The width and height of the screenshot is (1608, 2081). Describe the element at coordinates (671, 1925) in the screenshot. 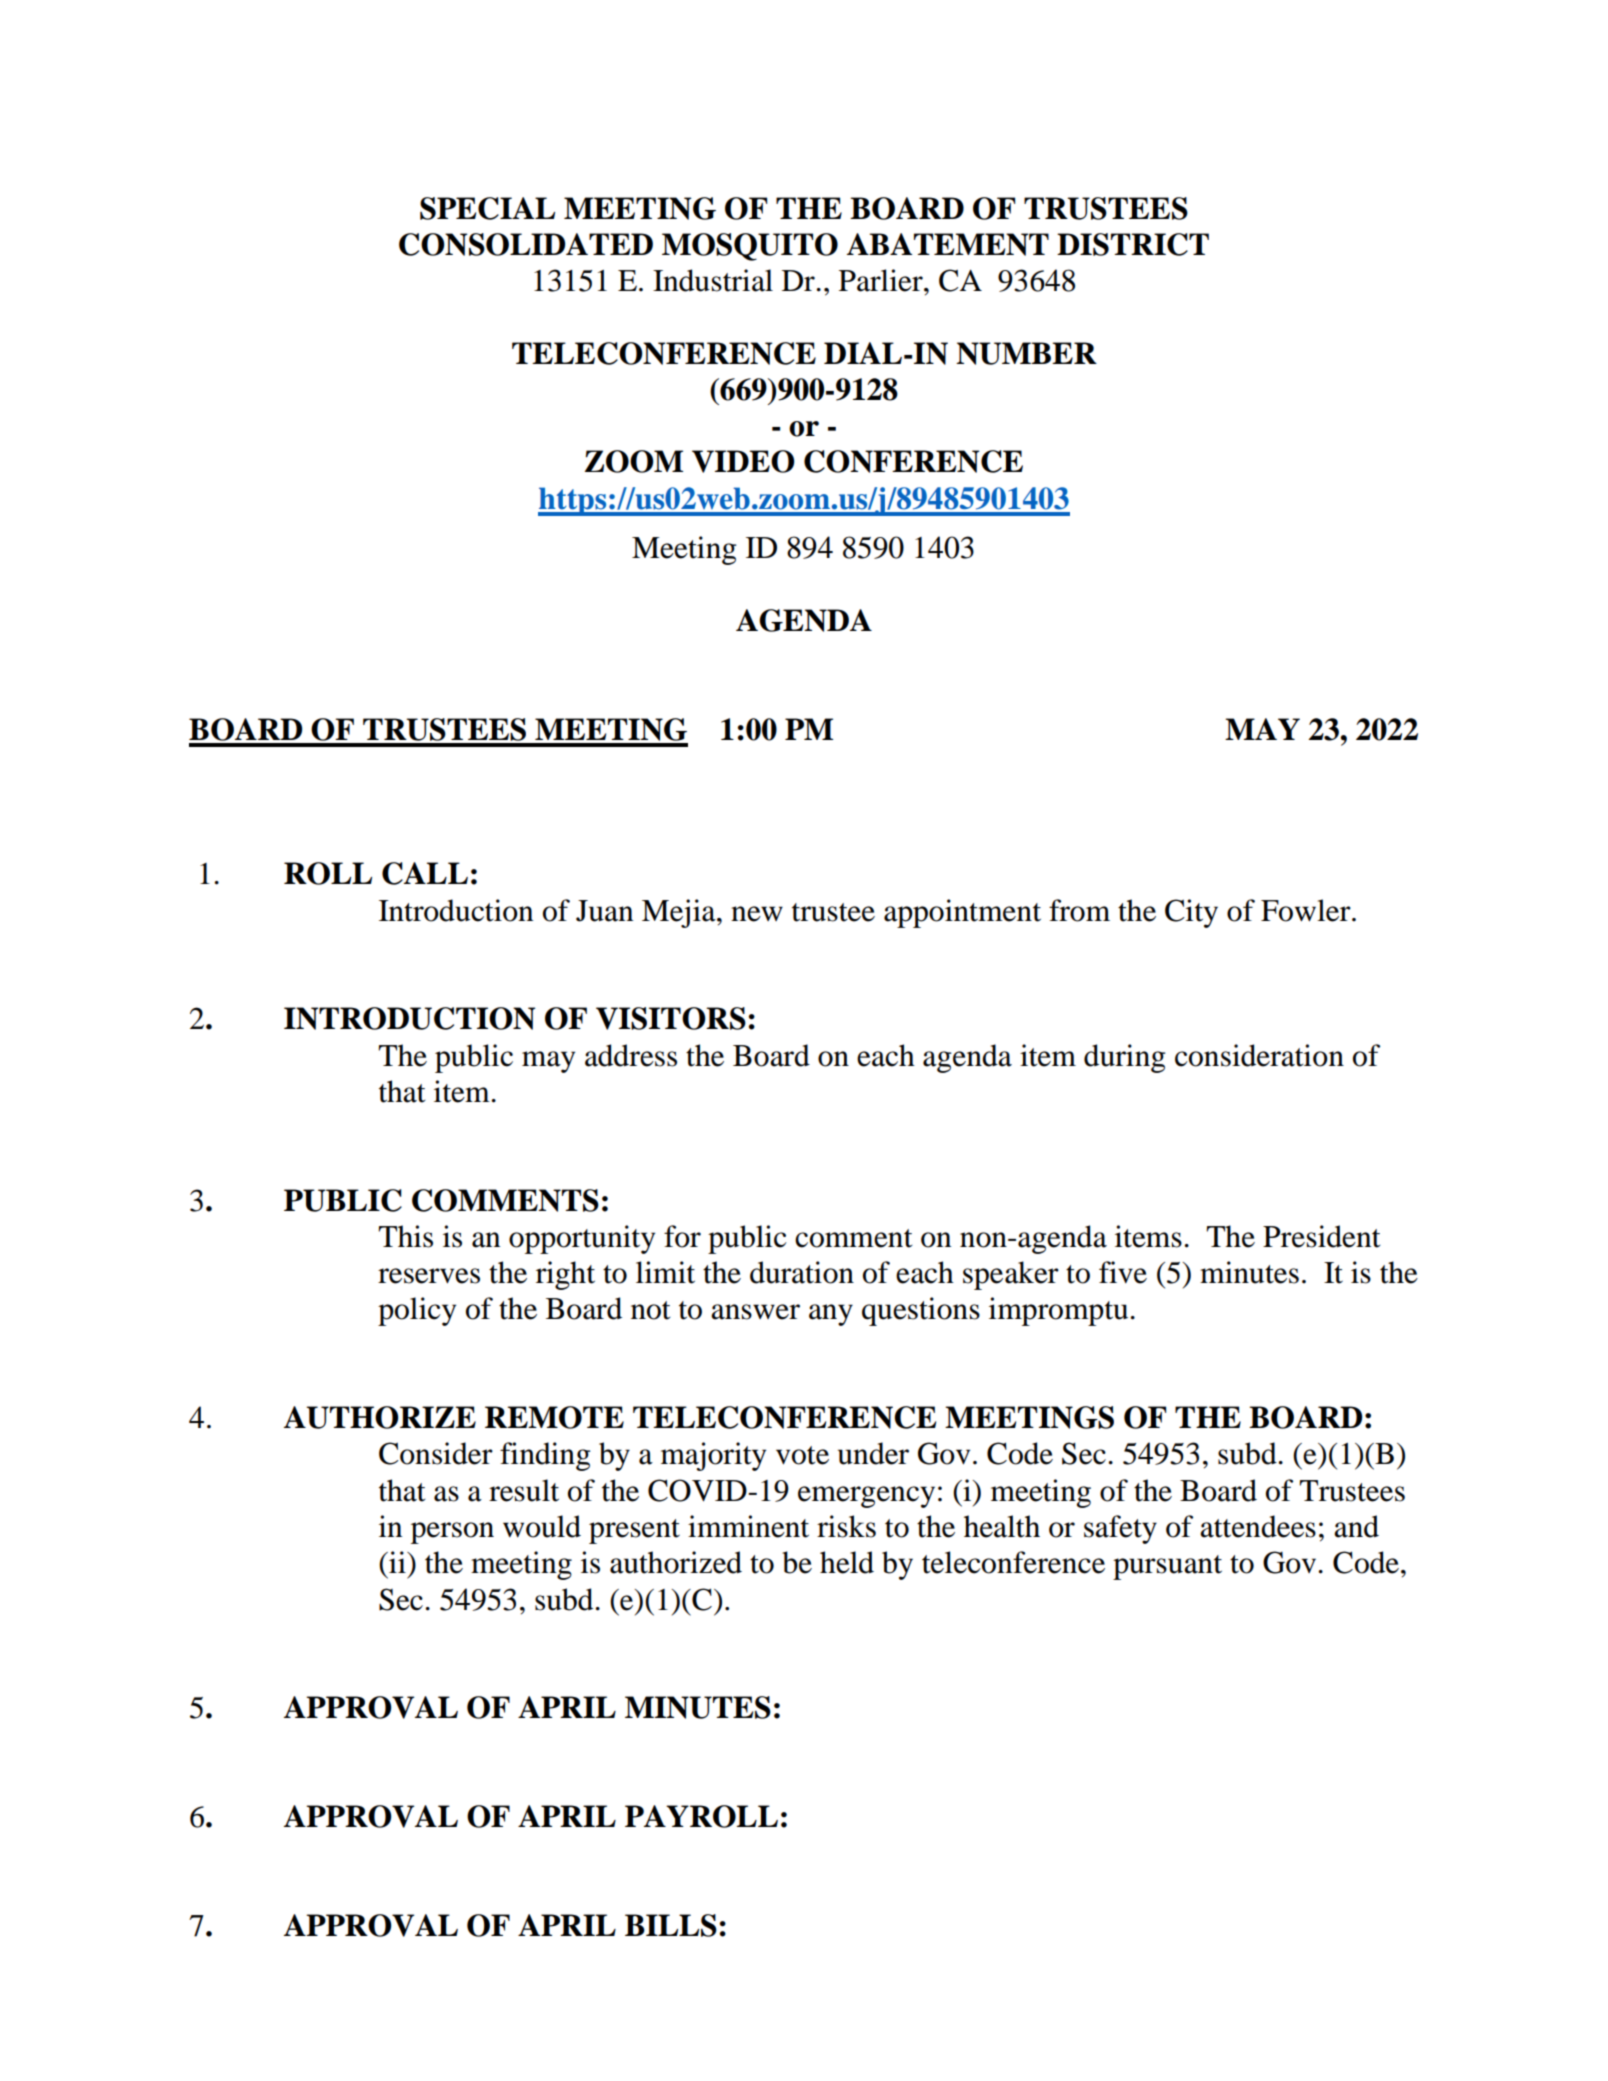

I see `BILLS` at that location.
